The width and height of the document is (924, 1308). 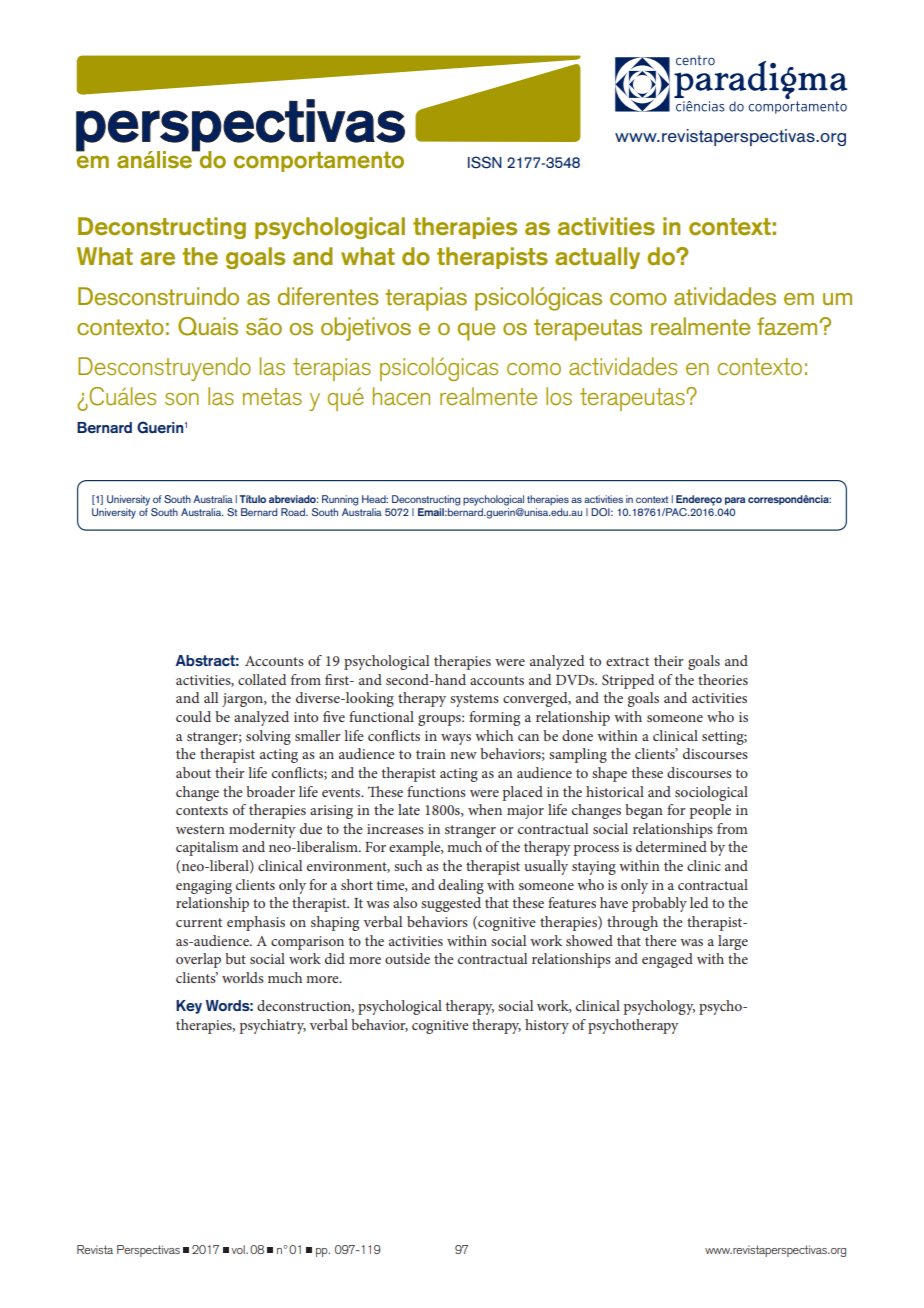 I want to click on are, so click(x=157, y=258).
